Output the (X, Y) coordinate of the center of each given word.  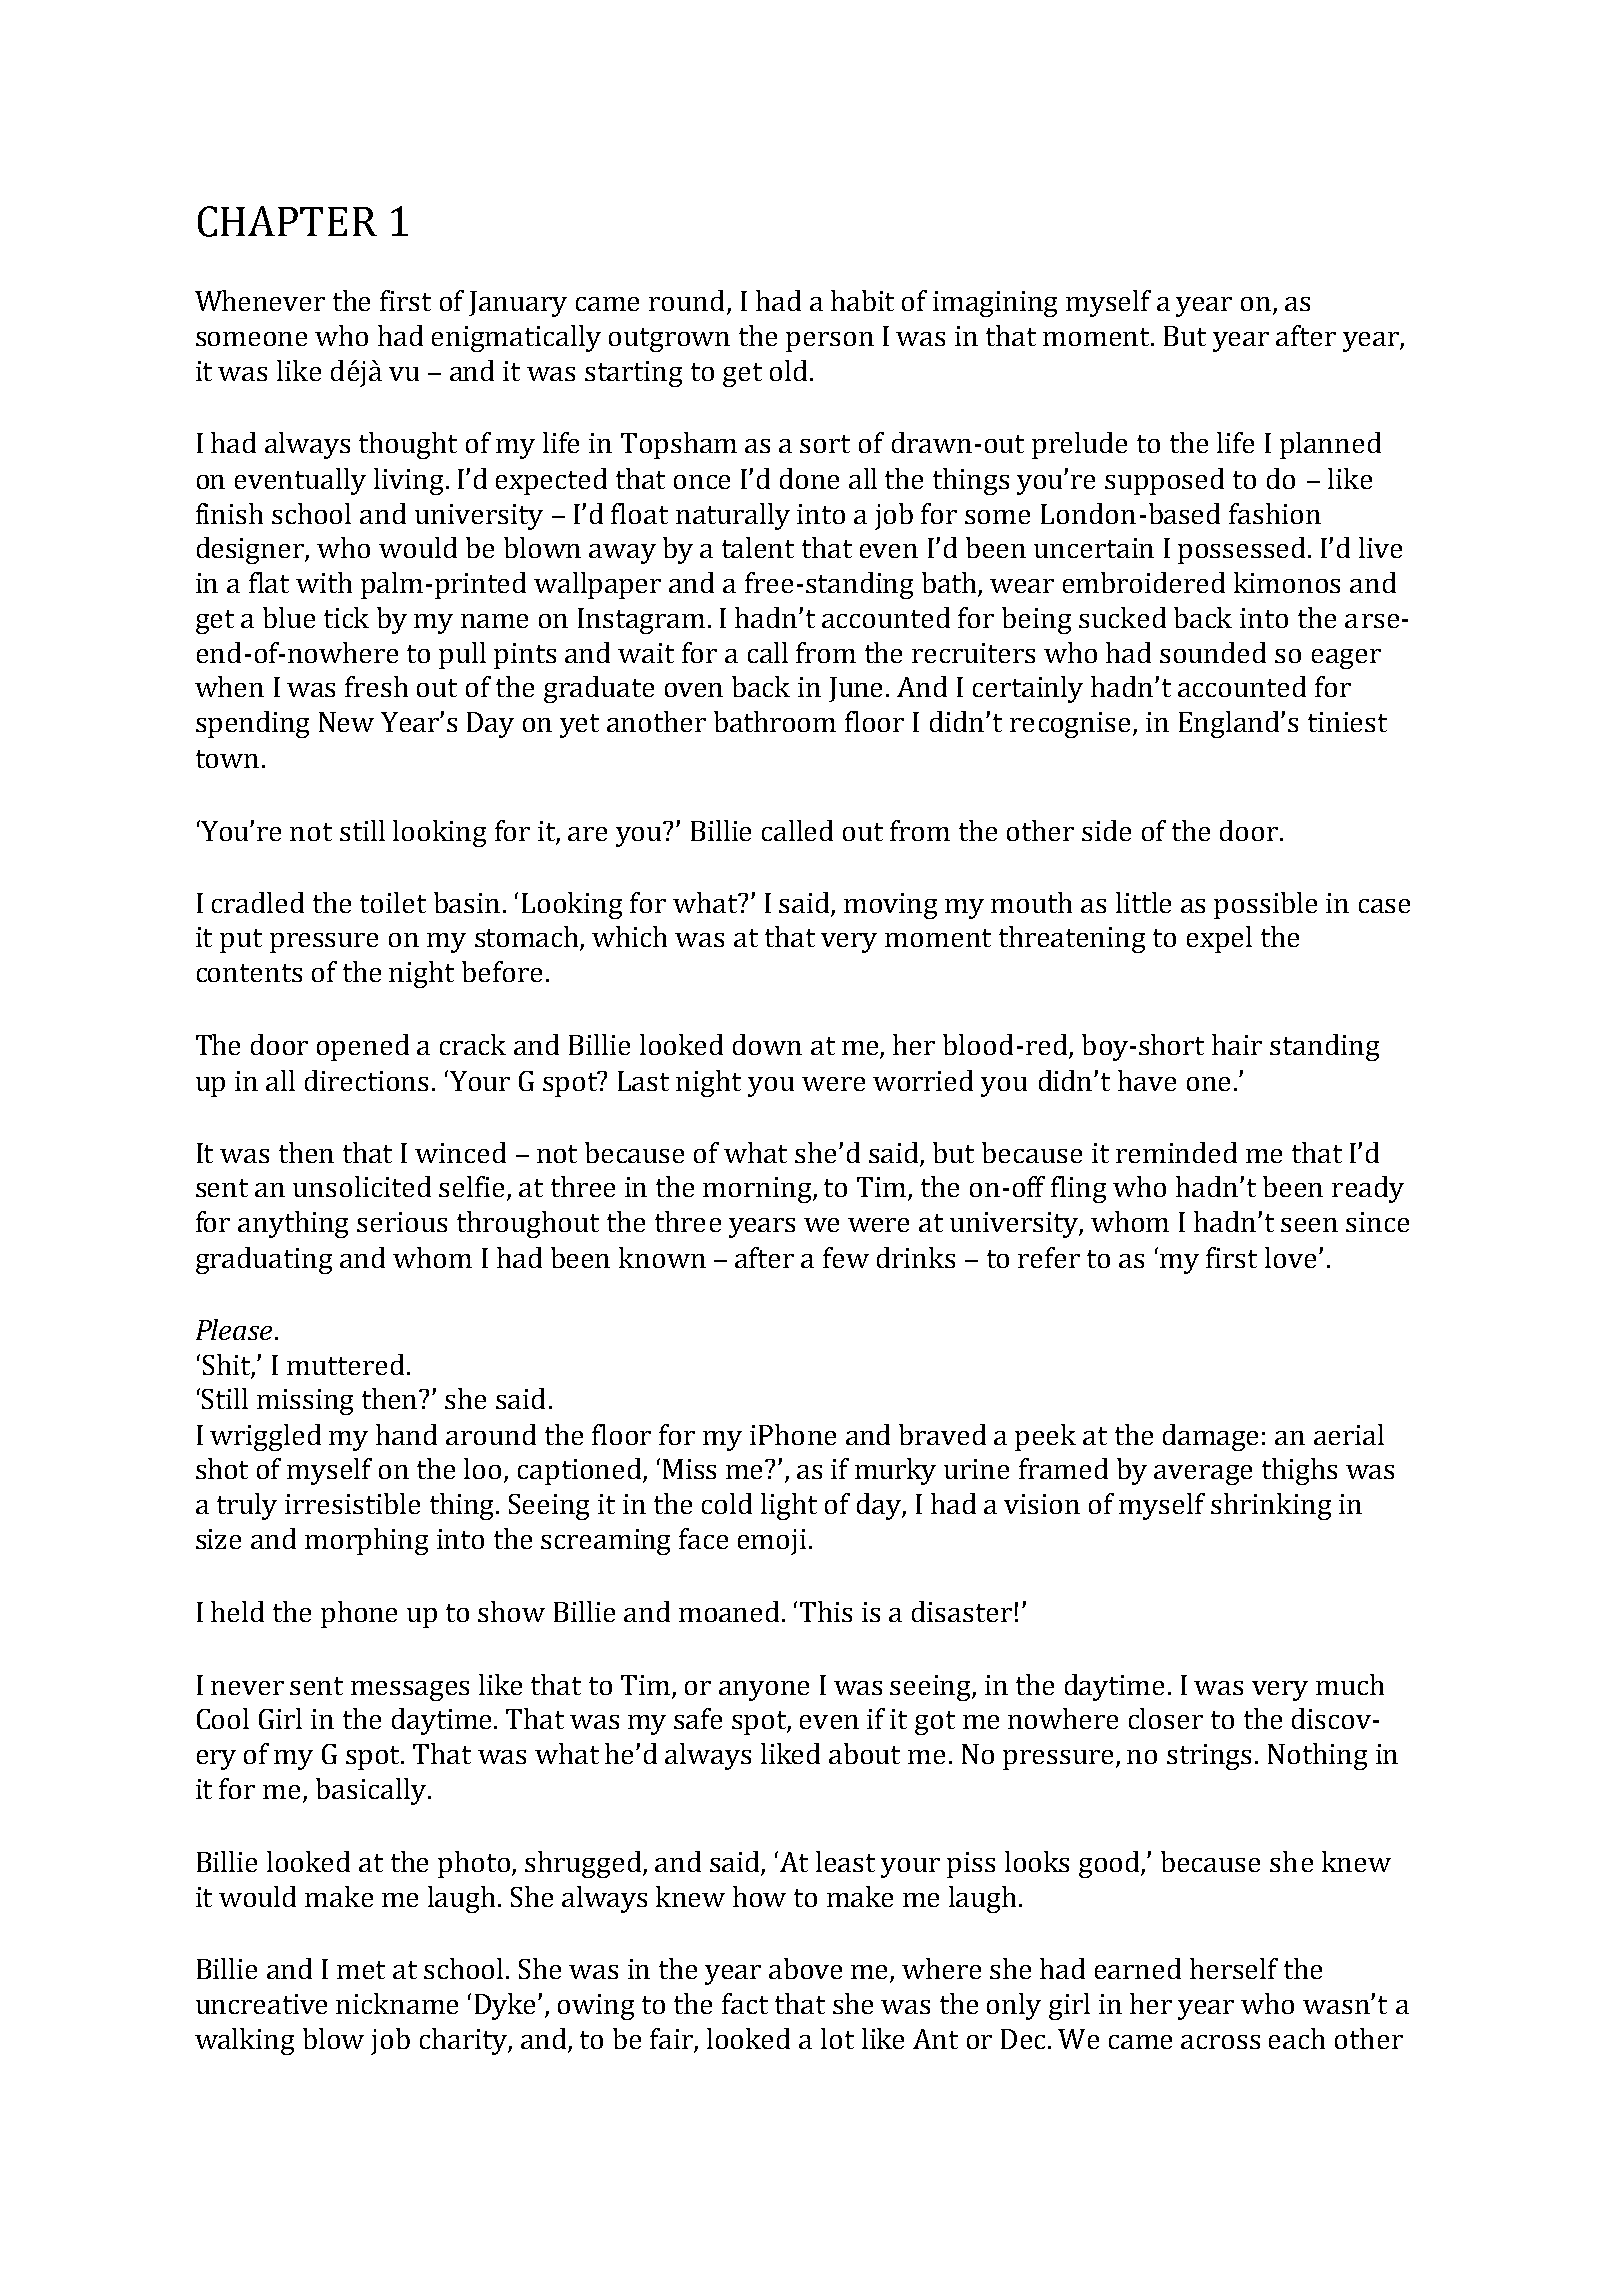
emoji (772, 1542)
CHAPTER (287, 221)
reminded (1176, 1152)
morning (758, 1190)
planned (1330, 445)
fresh (376, 686)
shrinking (1271, 1506)
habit (862, 300)
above (805, 1968)
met (361, 1970)
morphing (366, 1541)
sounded (1213, 652)
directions (366, 1080)
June (855, 689)
